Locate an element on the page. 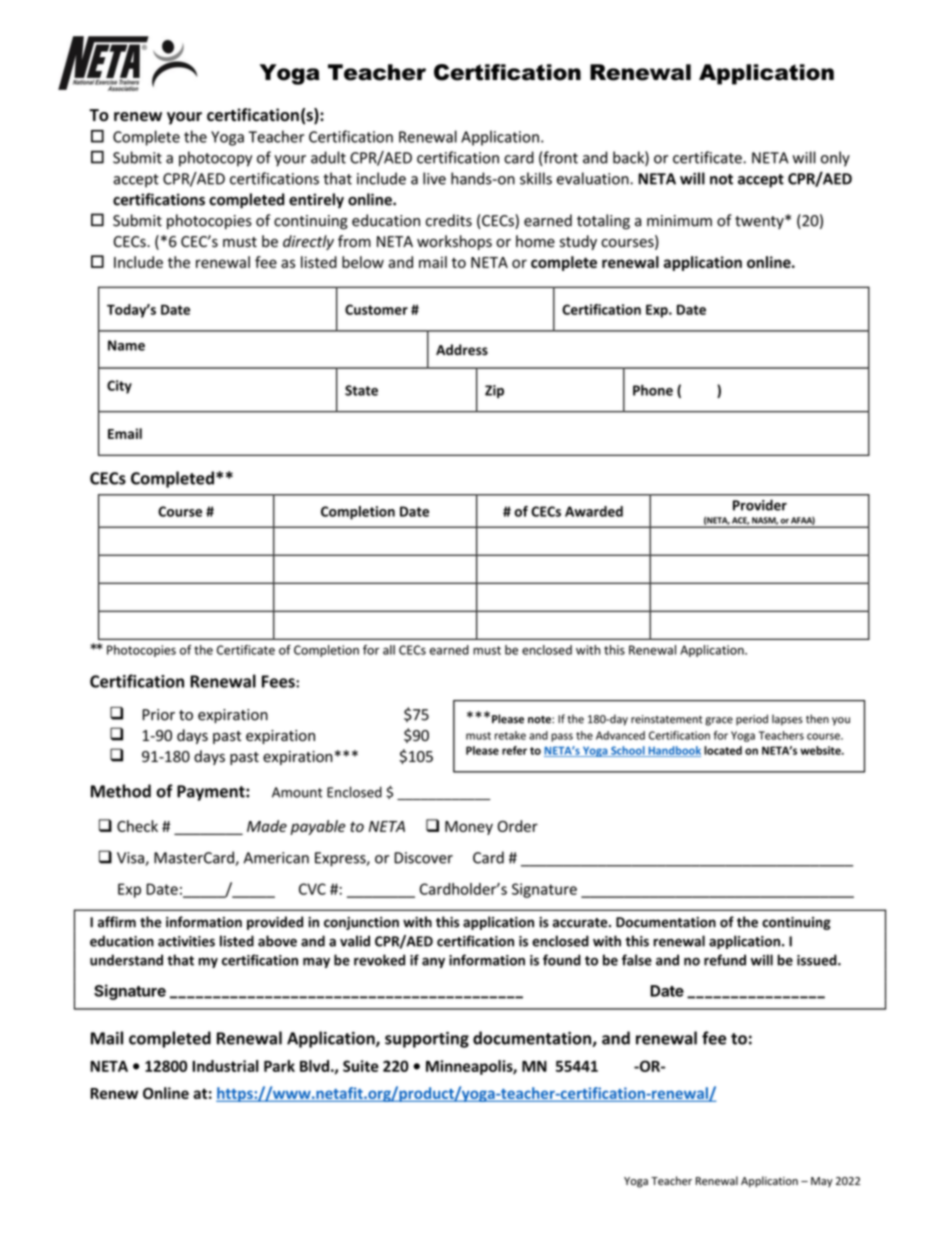  located is located at coordinates (723, 750).
